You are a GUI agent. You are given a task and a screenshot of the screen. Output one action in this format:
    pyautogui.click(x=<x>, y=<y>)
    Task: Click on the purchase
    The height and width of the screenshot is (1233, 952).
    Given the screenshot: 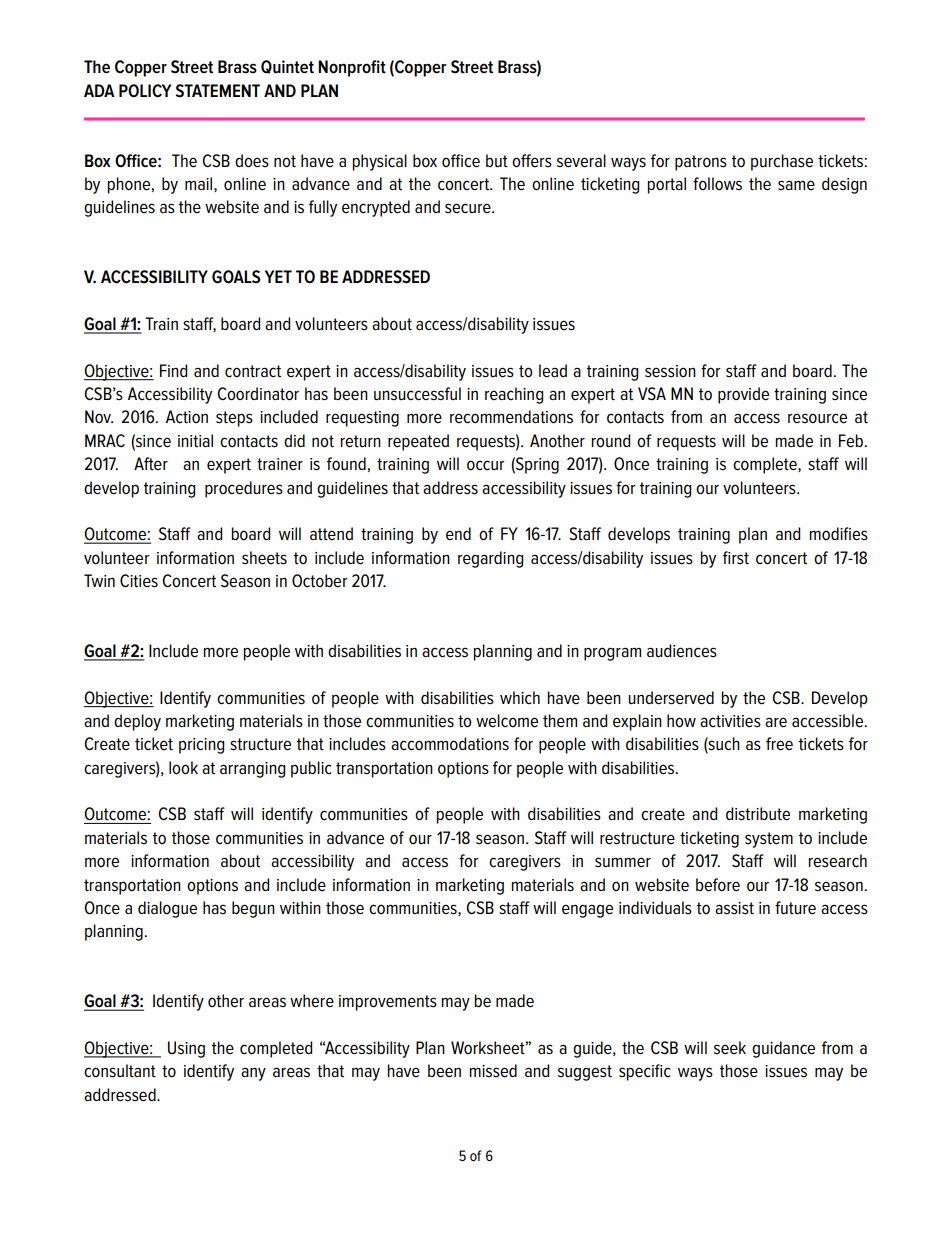 What is the action you would take?
    pyautogui.click(x=782, y=162)
